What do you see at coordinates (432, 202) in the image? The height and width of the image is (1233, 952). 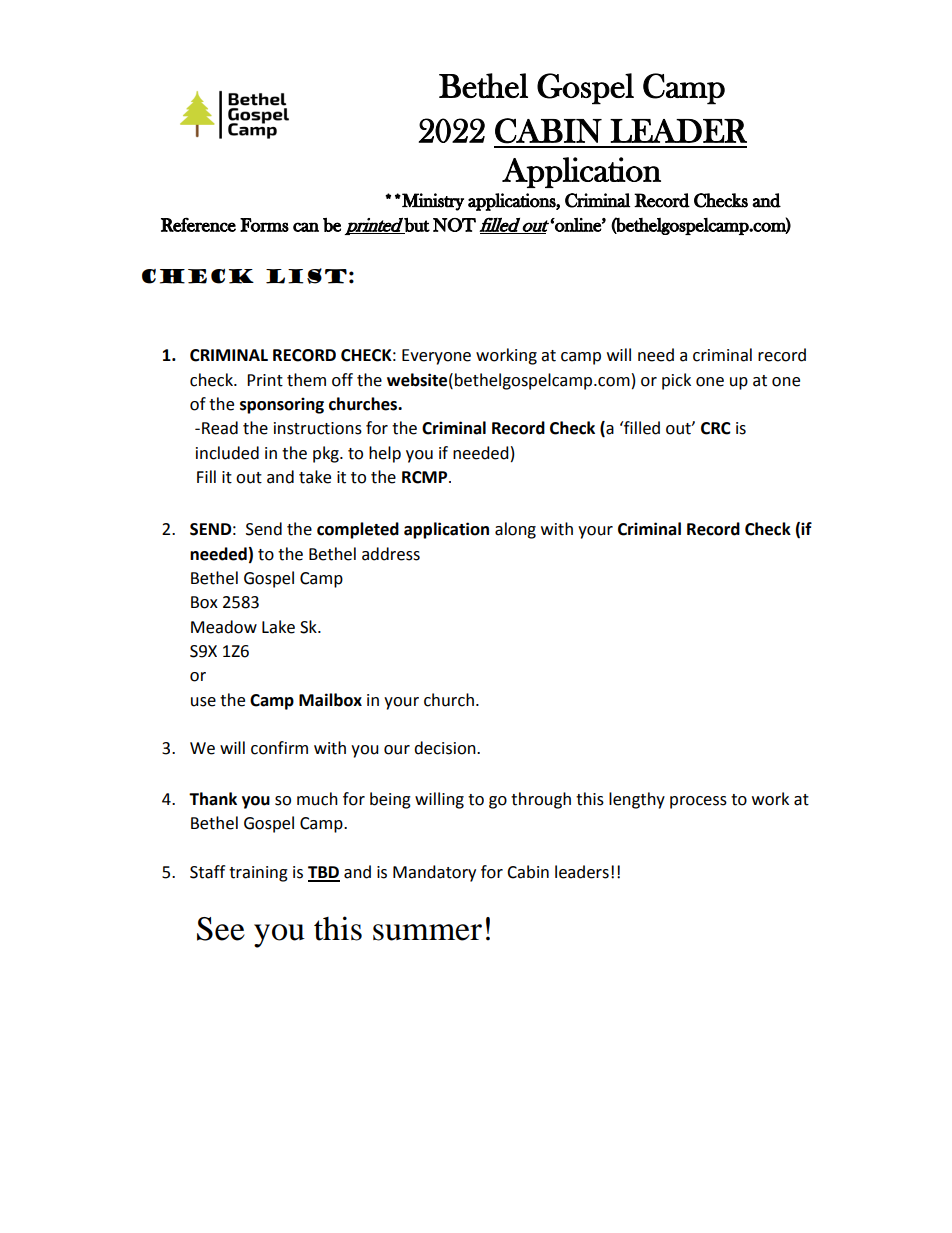 I see `Ministry` at bounding box center [432, 202].
